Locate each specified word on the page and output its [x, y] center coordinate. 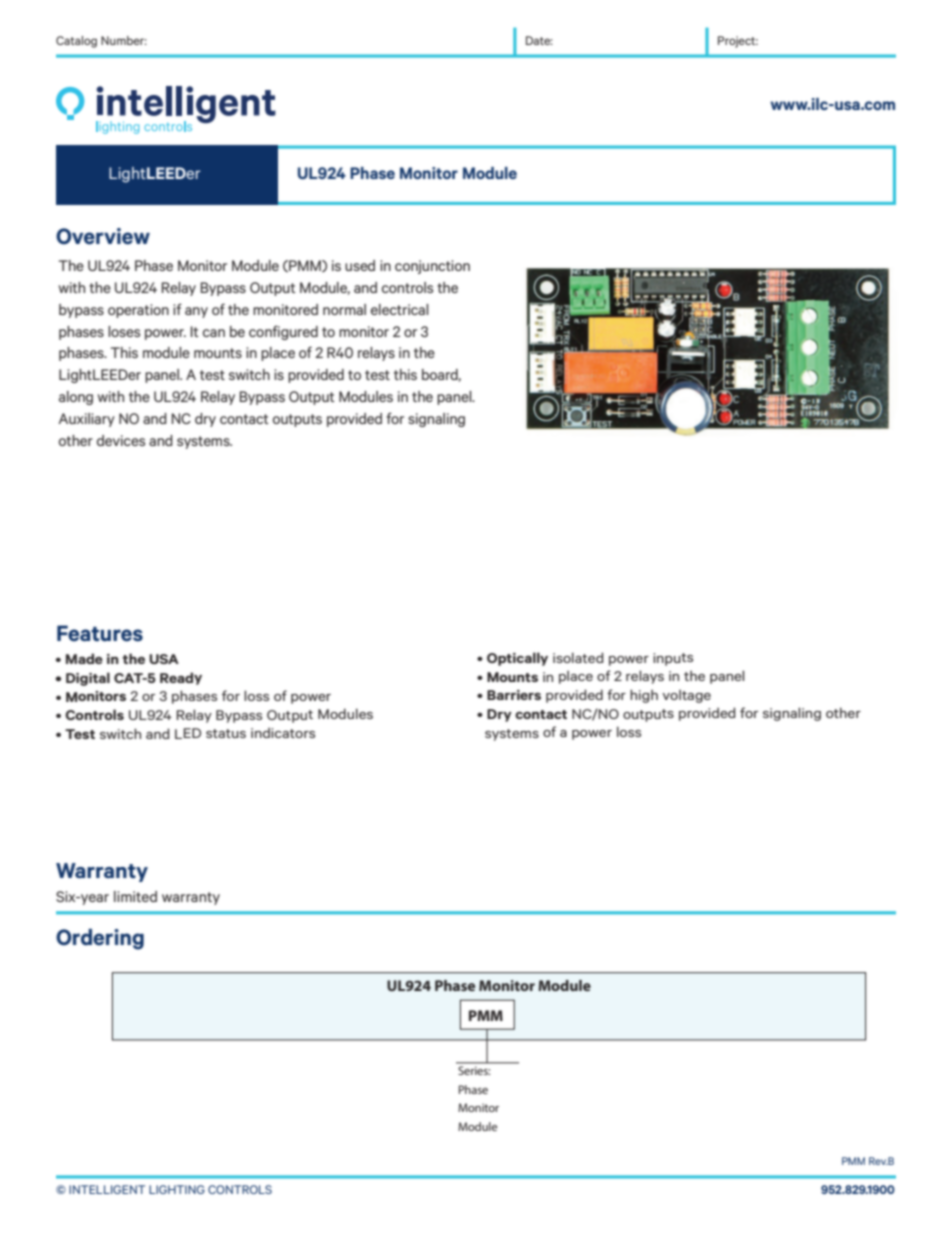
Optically [517, 659]
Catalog [76, 42]
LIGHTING [177, 1189]
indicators [283, 732]
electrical [400, 309]
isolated [578, 657]
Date [539, 40]
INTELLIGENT [107, 1189]
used [360, 265]
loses [124, 331]
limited [135, 896]
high [644, 696]
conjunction [432, 267]
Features [100, 633]
